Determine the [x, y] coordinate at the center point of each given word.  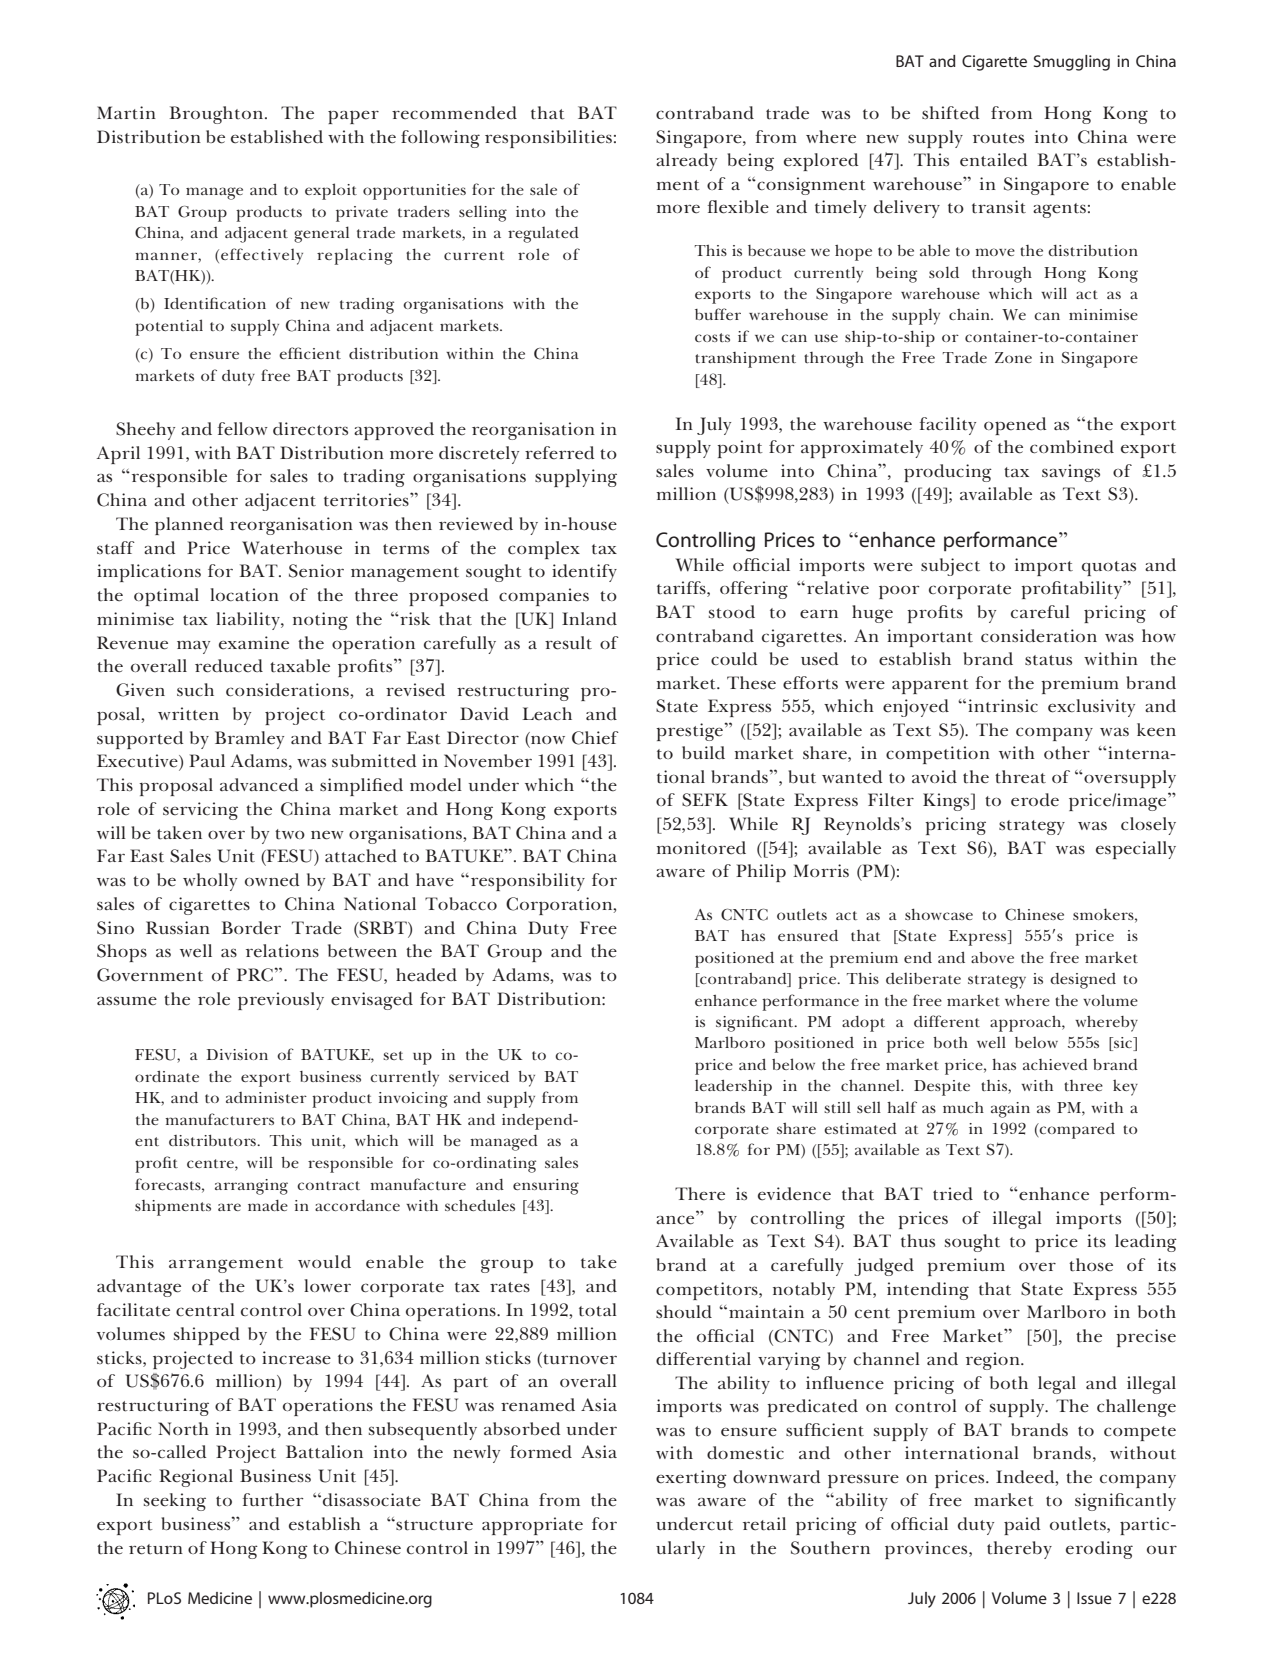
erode [1035, 800]
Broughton [217, 115]
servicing [200, 811]
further [273, 1500]
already [686, 162]
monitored [701, 848]
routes [998, 138]
